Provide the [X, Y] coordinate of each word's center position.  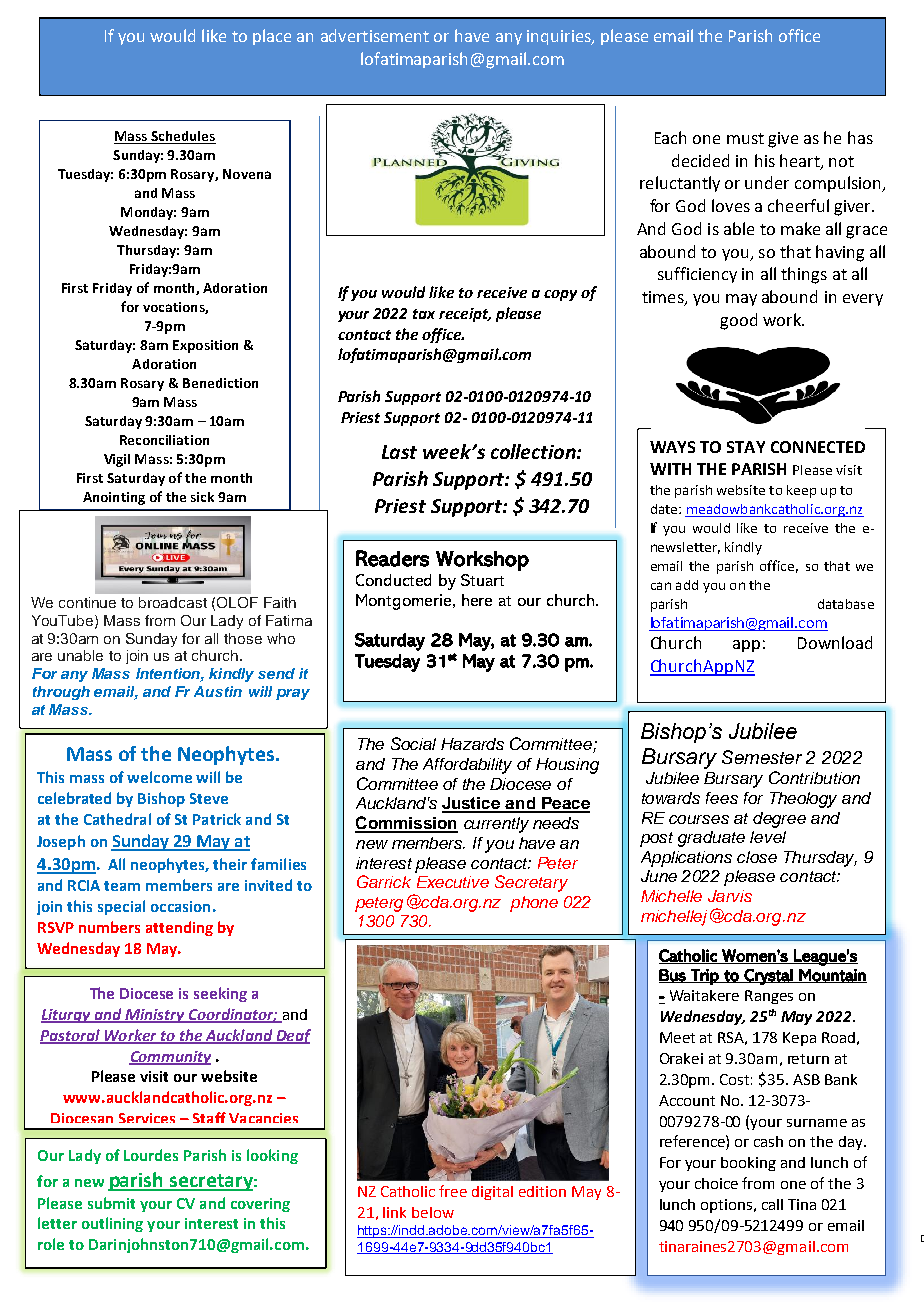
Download [835, 642]
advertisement [375, 35]
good [738, 321]
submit [111, 1203]
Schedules [182, 137]
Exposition [205, 346]
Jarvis [730, 896]
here [477, 600]
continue [87, 602]
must [745, 138]
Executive [453, 882]
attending [179, 928]
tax [424, 314]
